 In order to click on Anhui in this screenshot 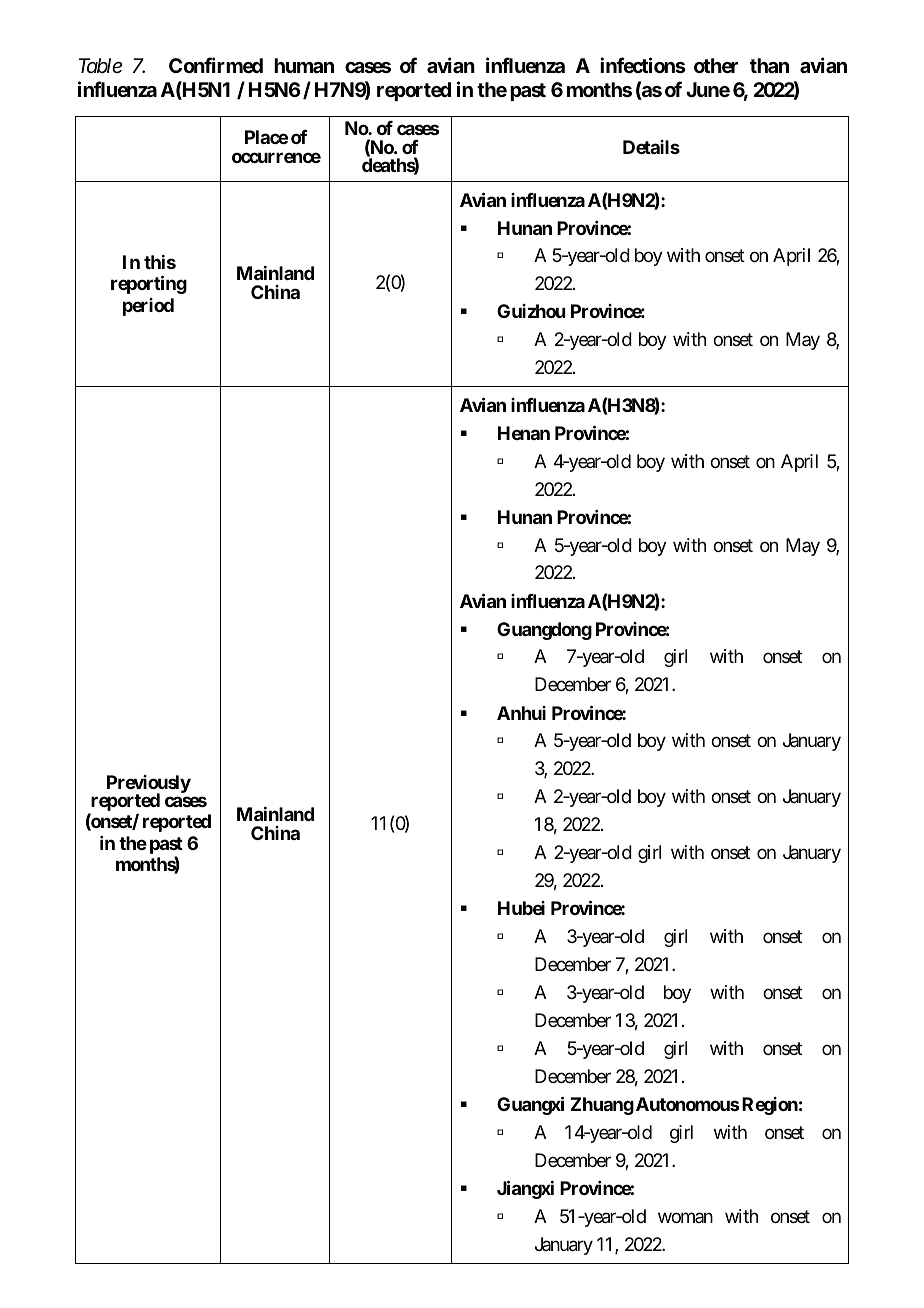, I will do `click(521, 713)`.
